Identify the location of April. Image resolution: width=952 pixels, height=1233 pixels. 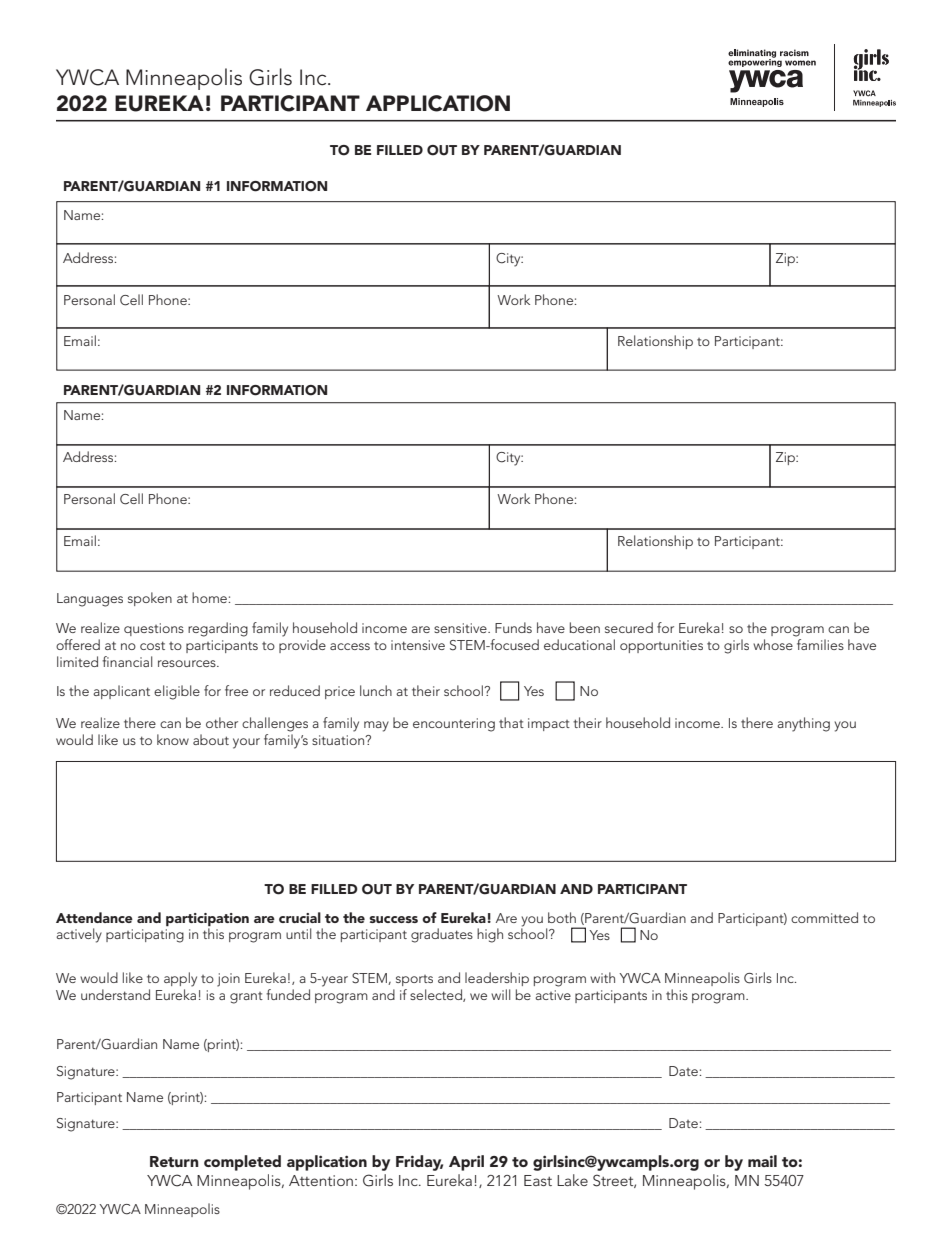
(466, 1163).
